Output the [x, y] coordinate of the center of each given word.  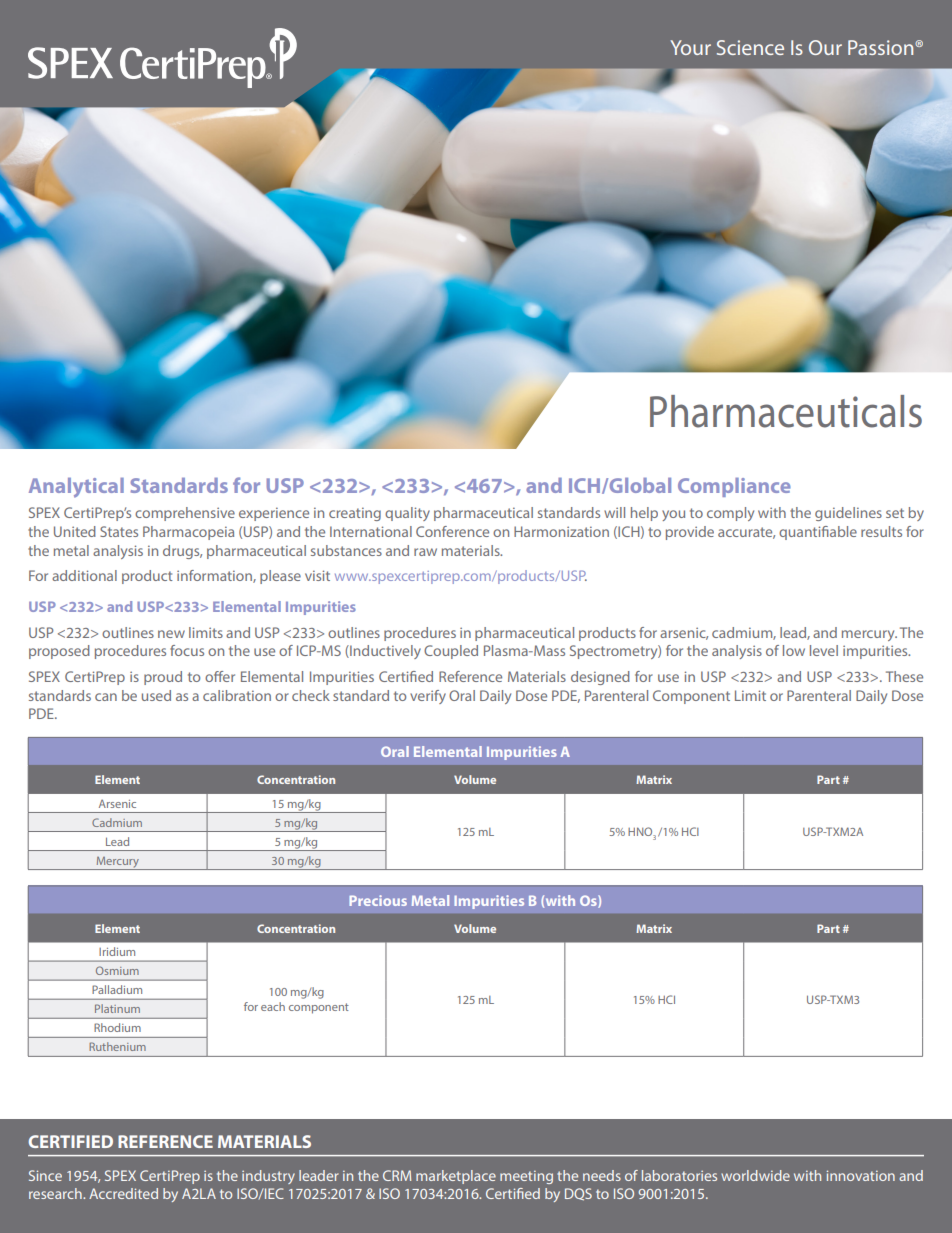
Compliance [734, 487]
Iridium [117, 951]
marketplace [456, 1177]
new [171, 634]
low [794, 650]
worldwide [755, 1175]
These [904, 676]
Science [750, 47]
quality [407, 514]
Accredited [123, 1193]
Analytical [76, 488]
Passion [882, 47]
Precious [378, 900]
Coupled [451, 652]
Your [690, 47]
